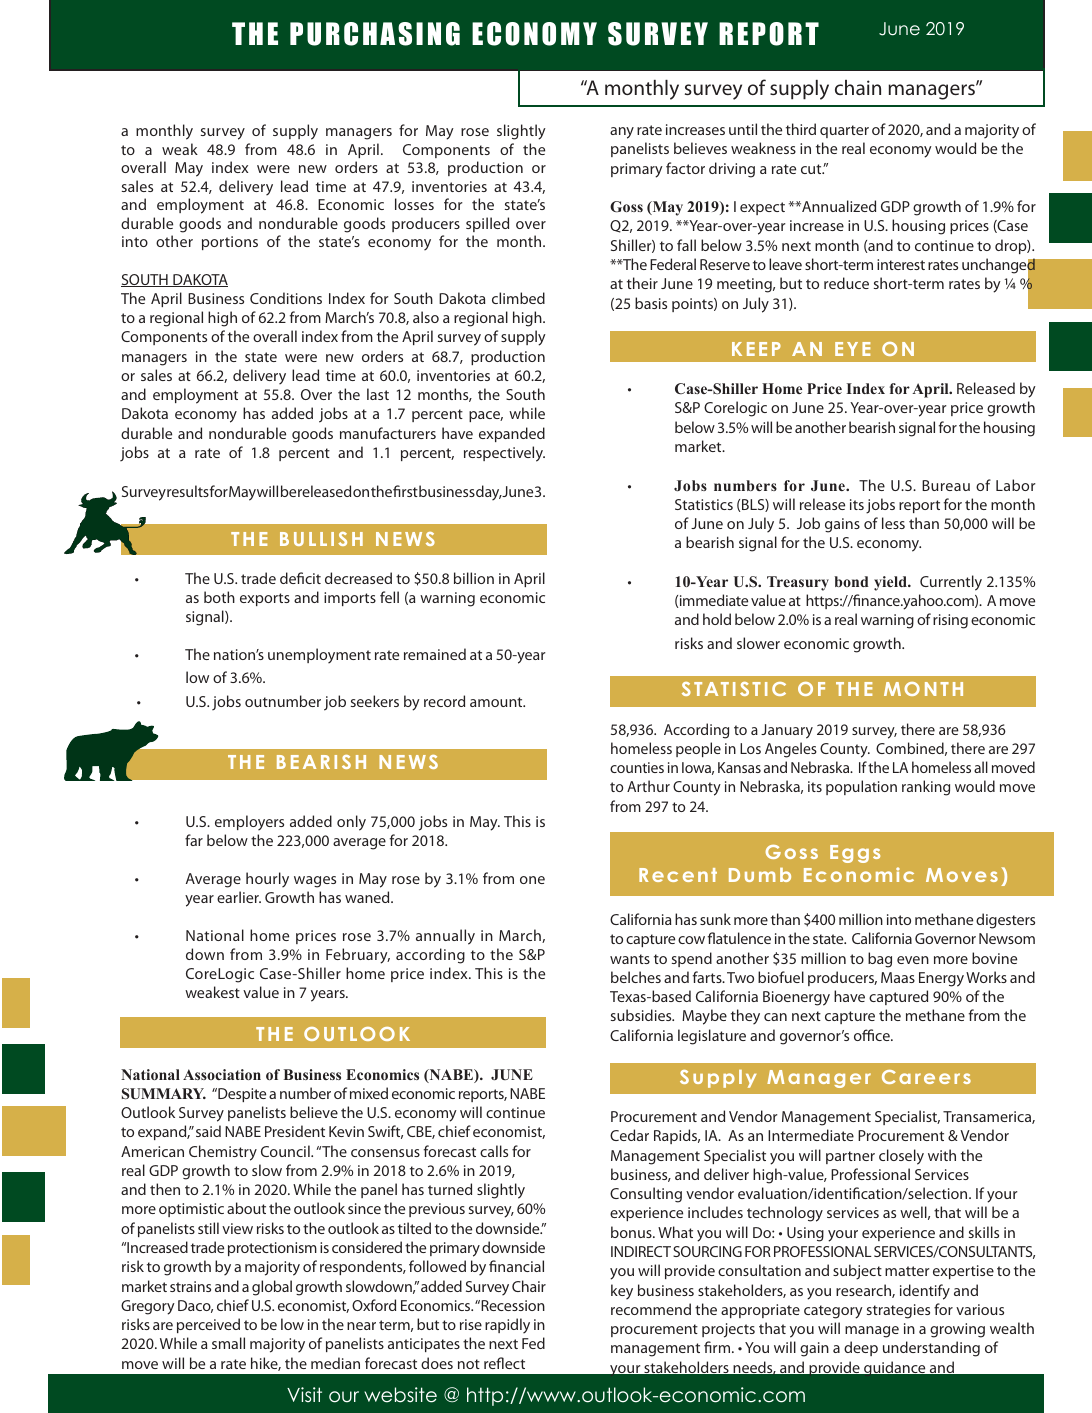 The height and width of the page is (1413, 1092). Describe the element at coordinates (844, 131) in the page. I see `quarter` at that location.
